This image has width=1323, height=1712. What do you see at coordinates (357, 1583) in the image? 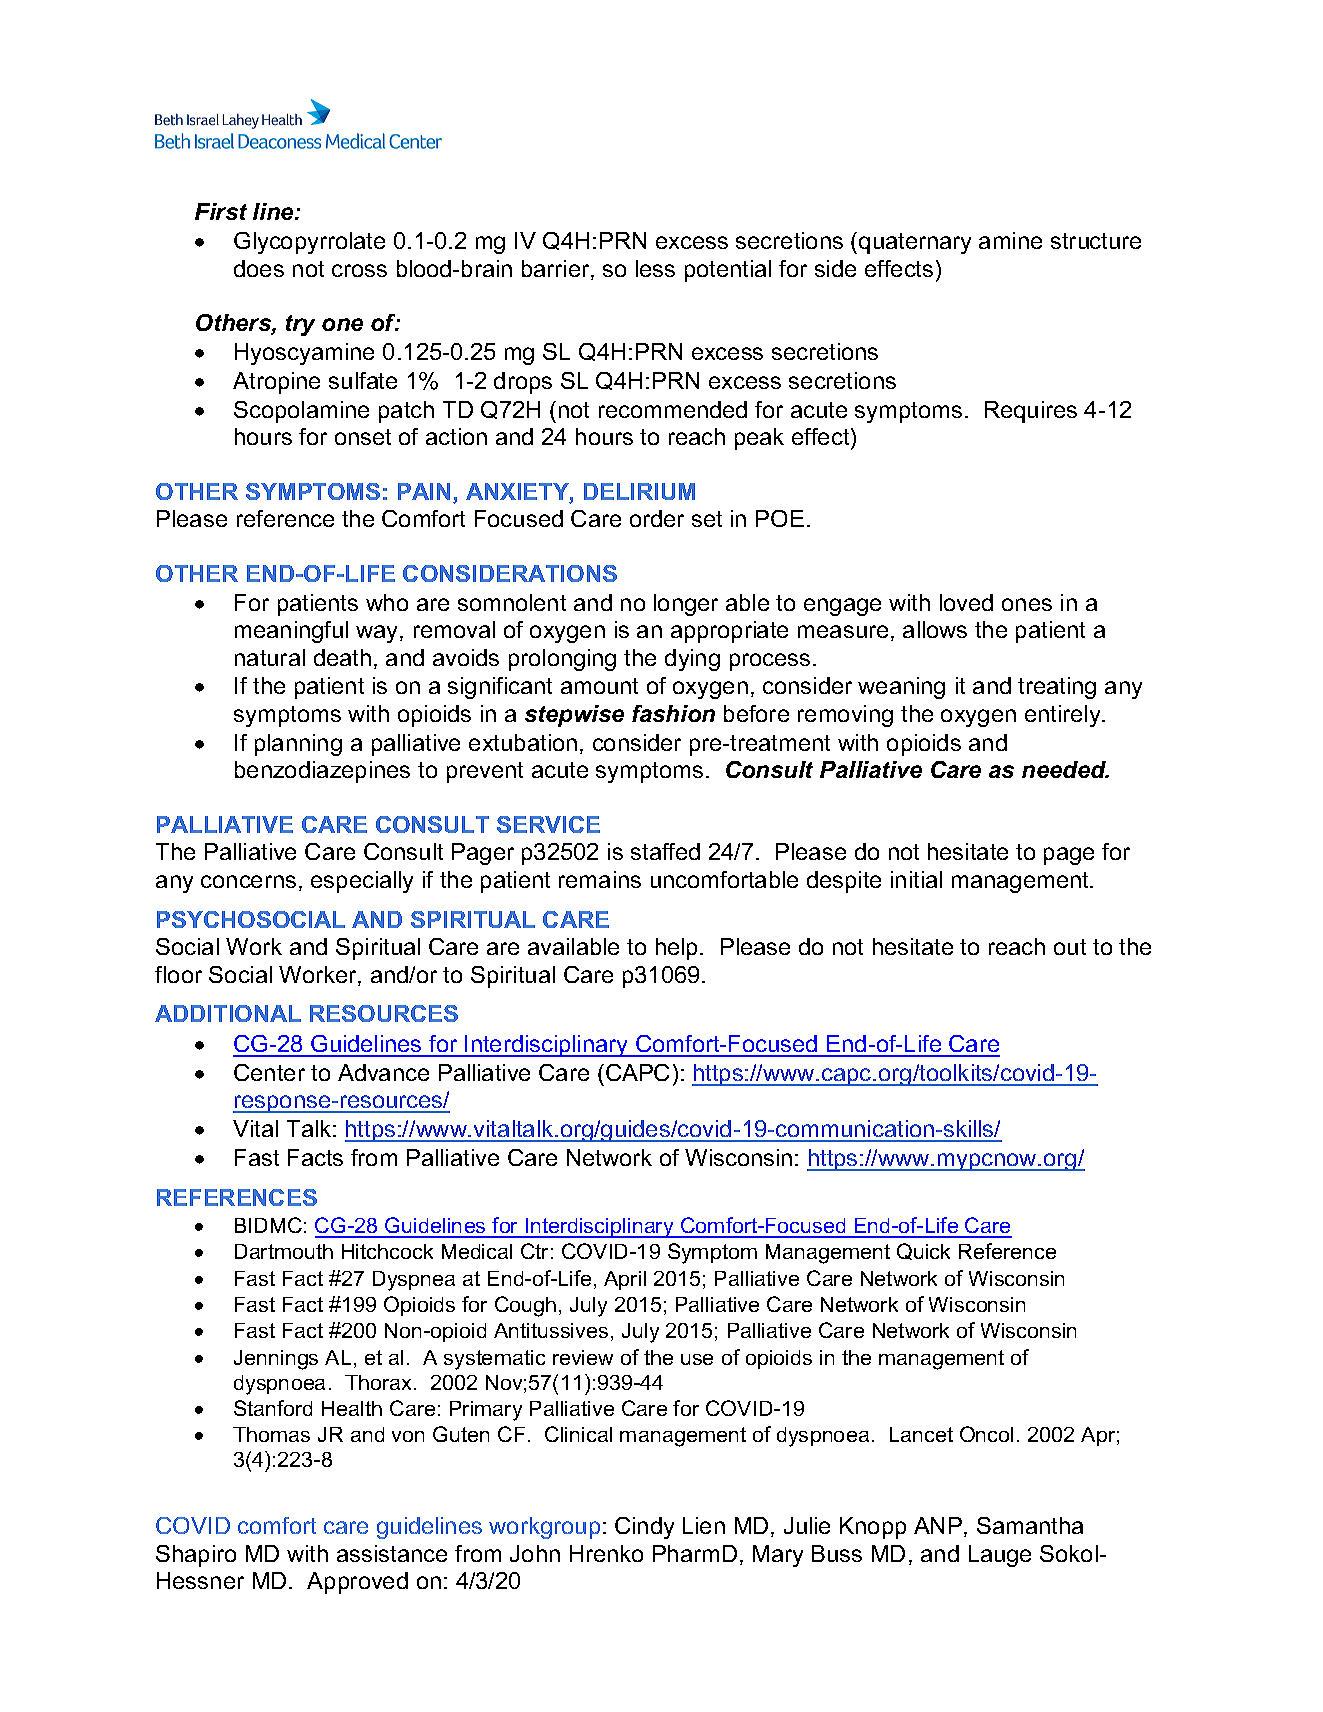
I see `Approved` at bounding box center [357, 1583].
